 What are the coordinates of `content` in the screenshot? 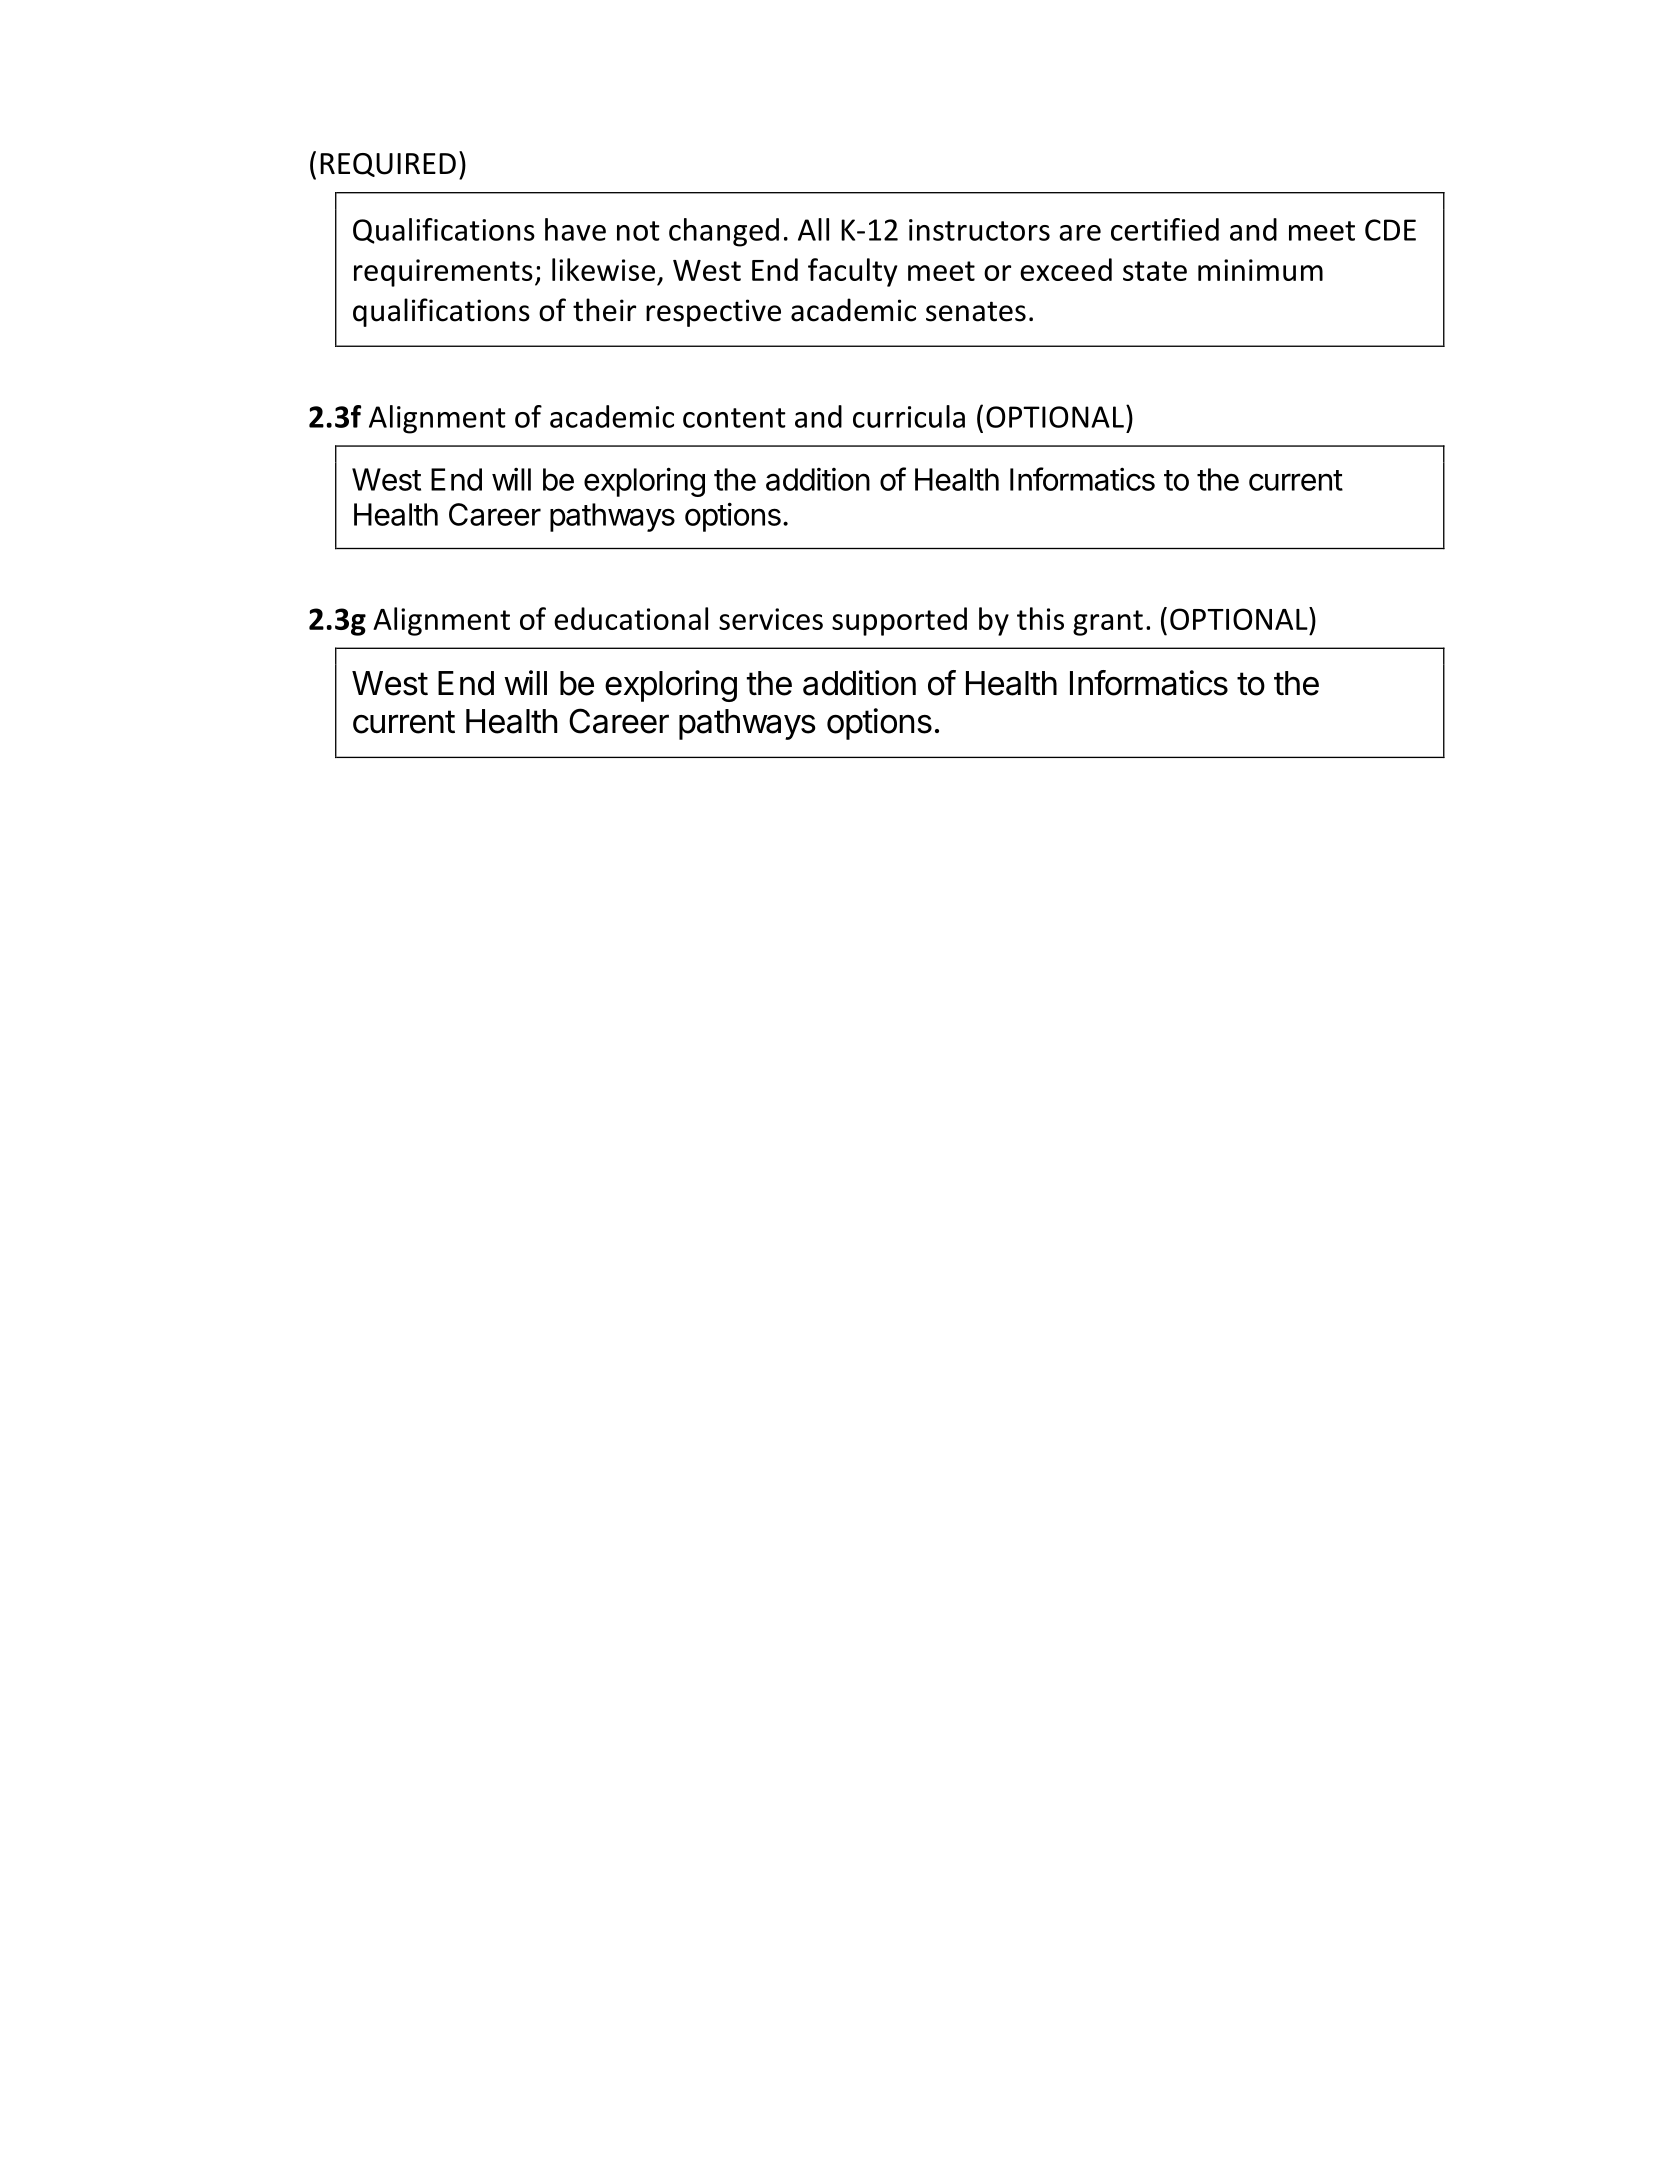 It's located at (734, 418).
